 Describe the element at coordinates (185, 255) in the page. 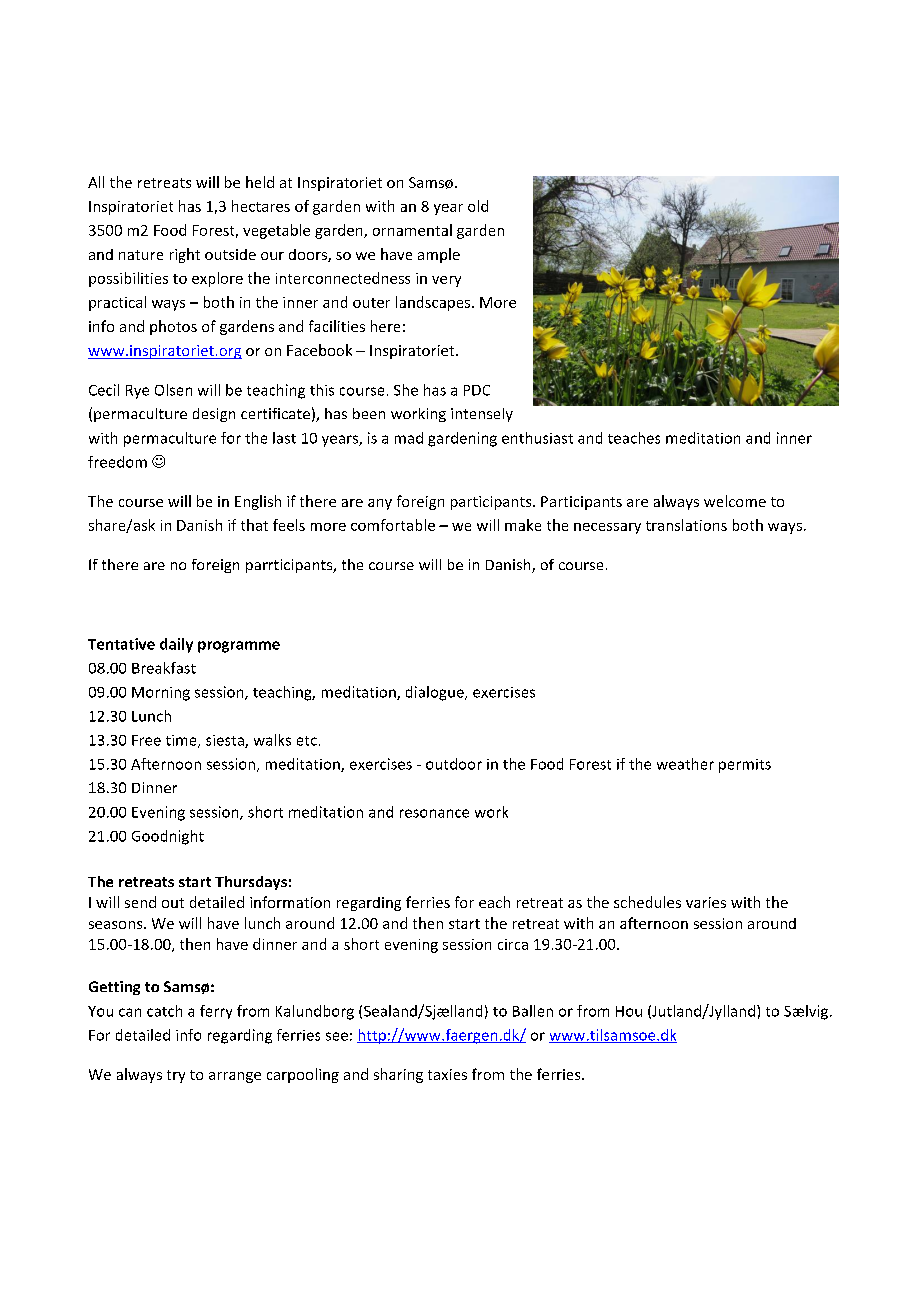

I see `right` at that location.
